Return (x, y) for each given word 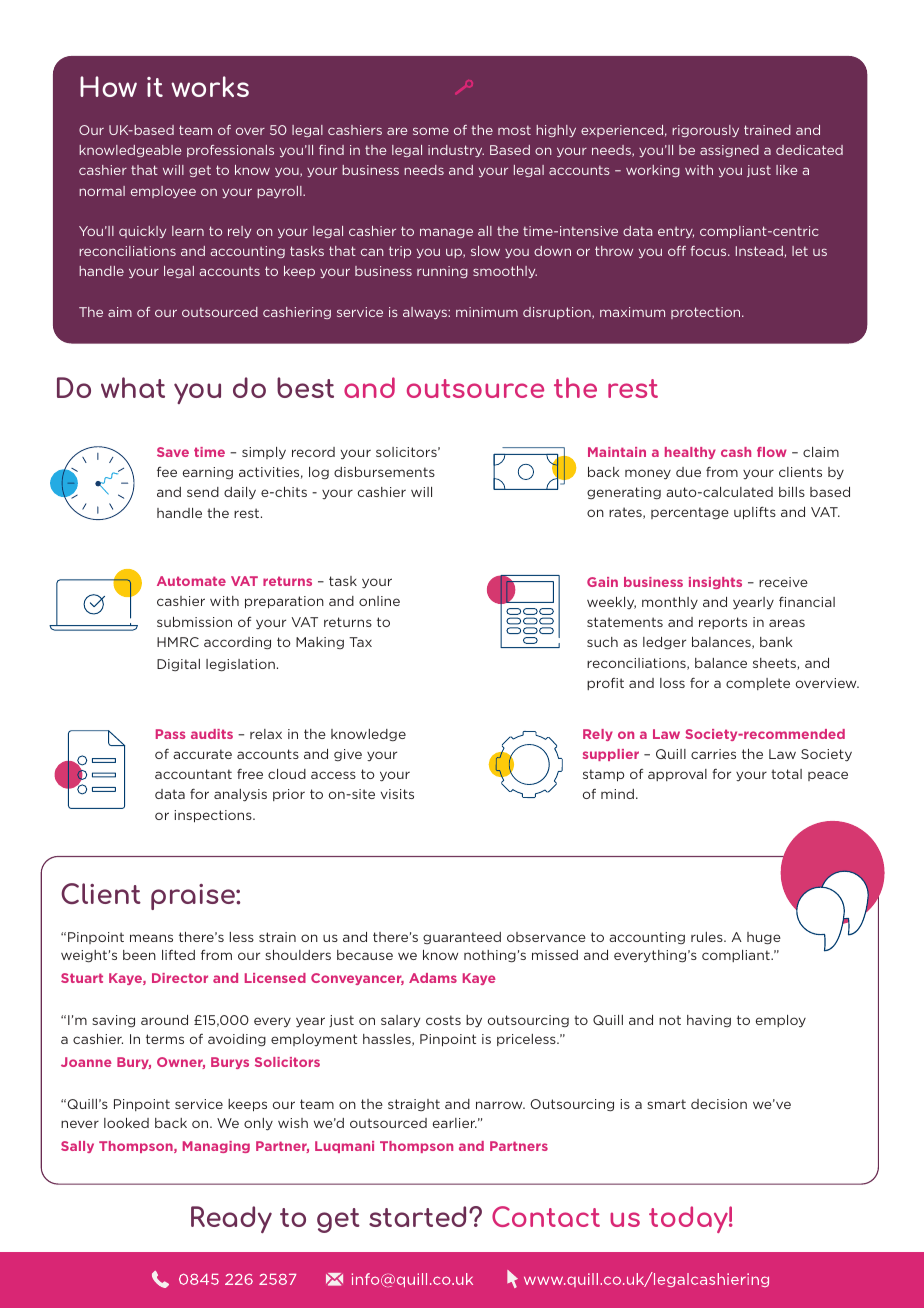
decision (719, 1104)
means (151, 938)
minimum (487, 312)
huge (764, 938)
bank (776, 642)
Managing (216, 1147)
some (431, 131)
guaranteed (462, 938)
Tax (360, 642)
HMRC (178, 642)
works (210, 86)
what (133, 387)
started (417, 1216)
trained (767, 130)
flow (772, 452)
